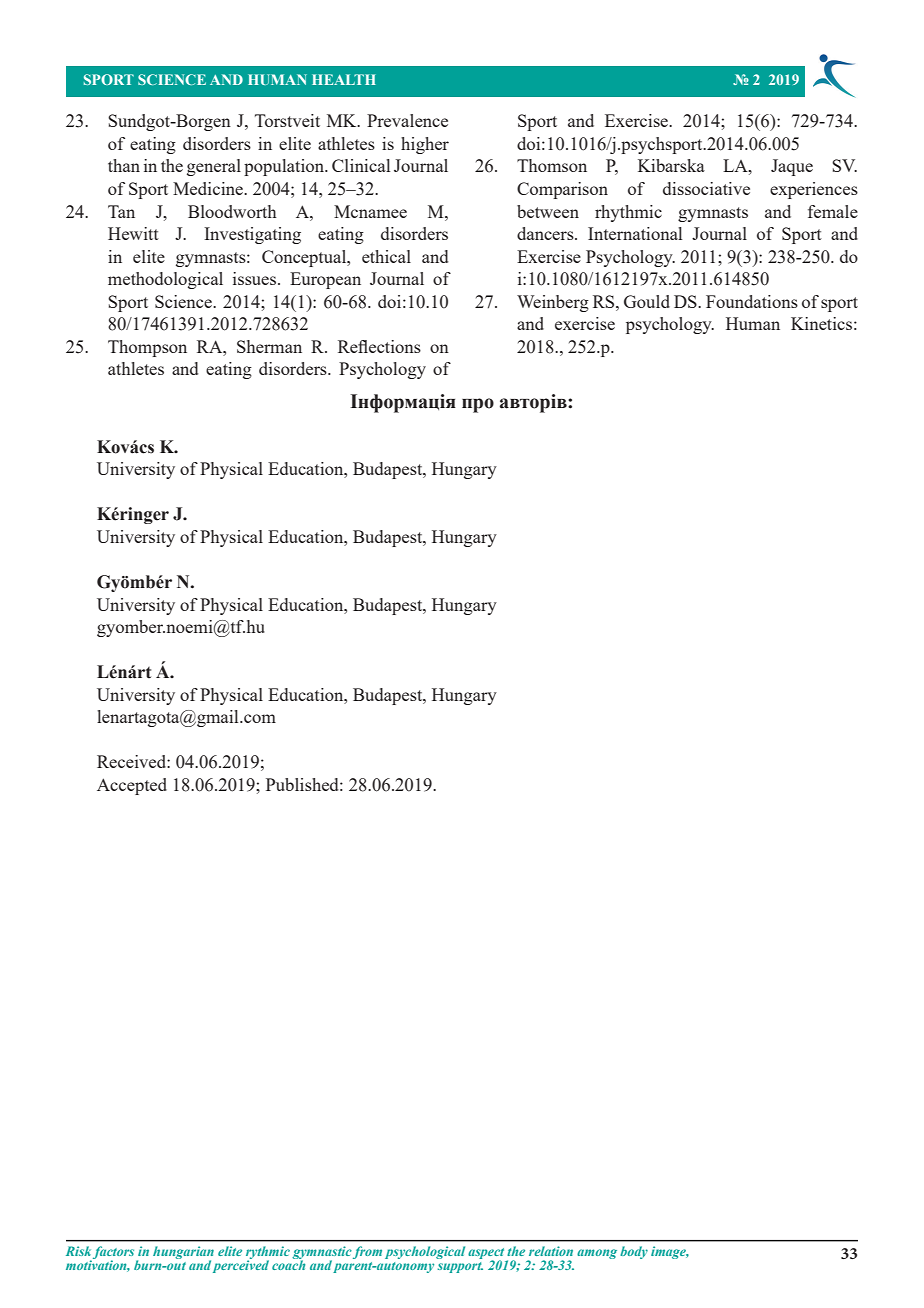 The height and width of the page is (1308, 924). What do you see at coordinates (379, 346) in the page?
I see `Reflections` at bounding box center [379, 346].
